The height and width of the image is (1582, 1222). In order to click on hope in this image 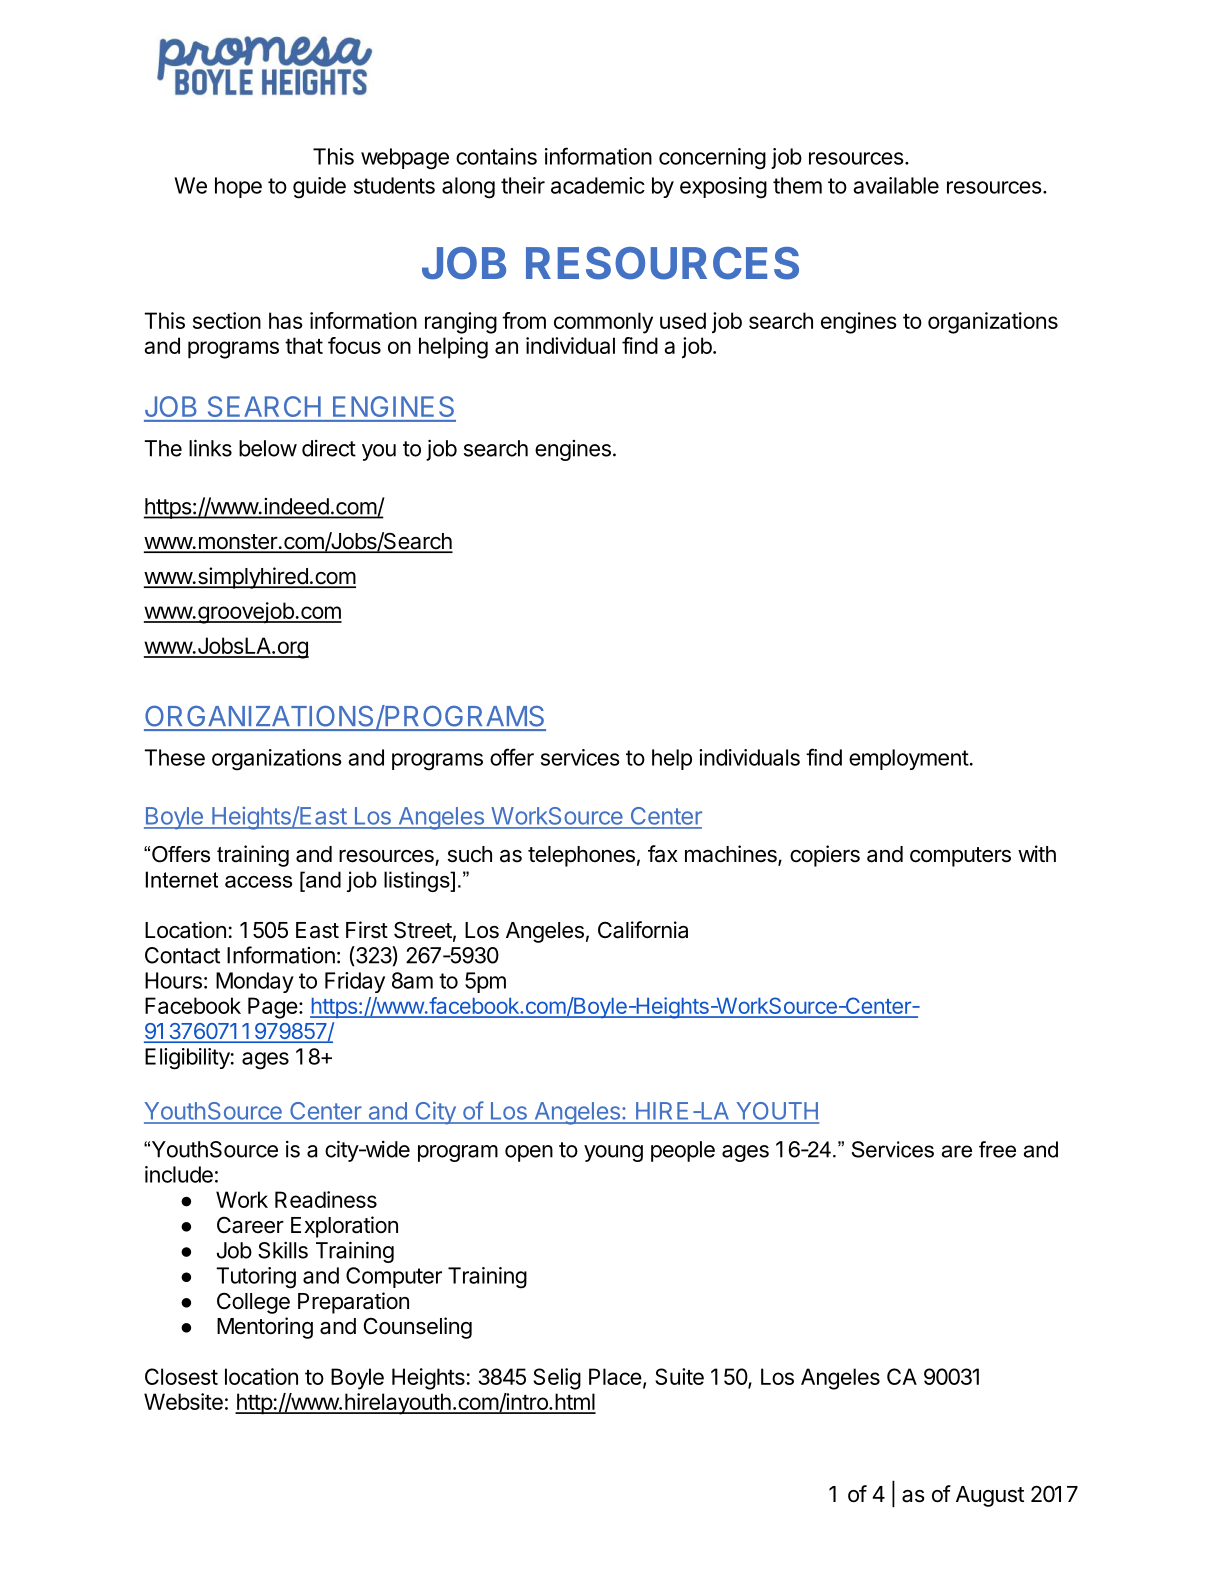, I will do `click(238, 187)`.
